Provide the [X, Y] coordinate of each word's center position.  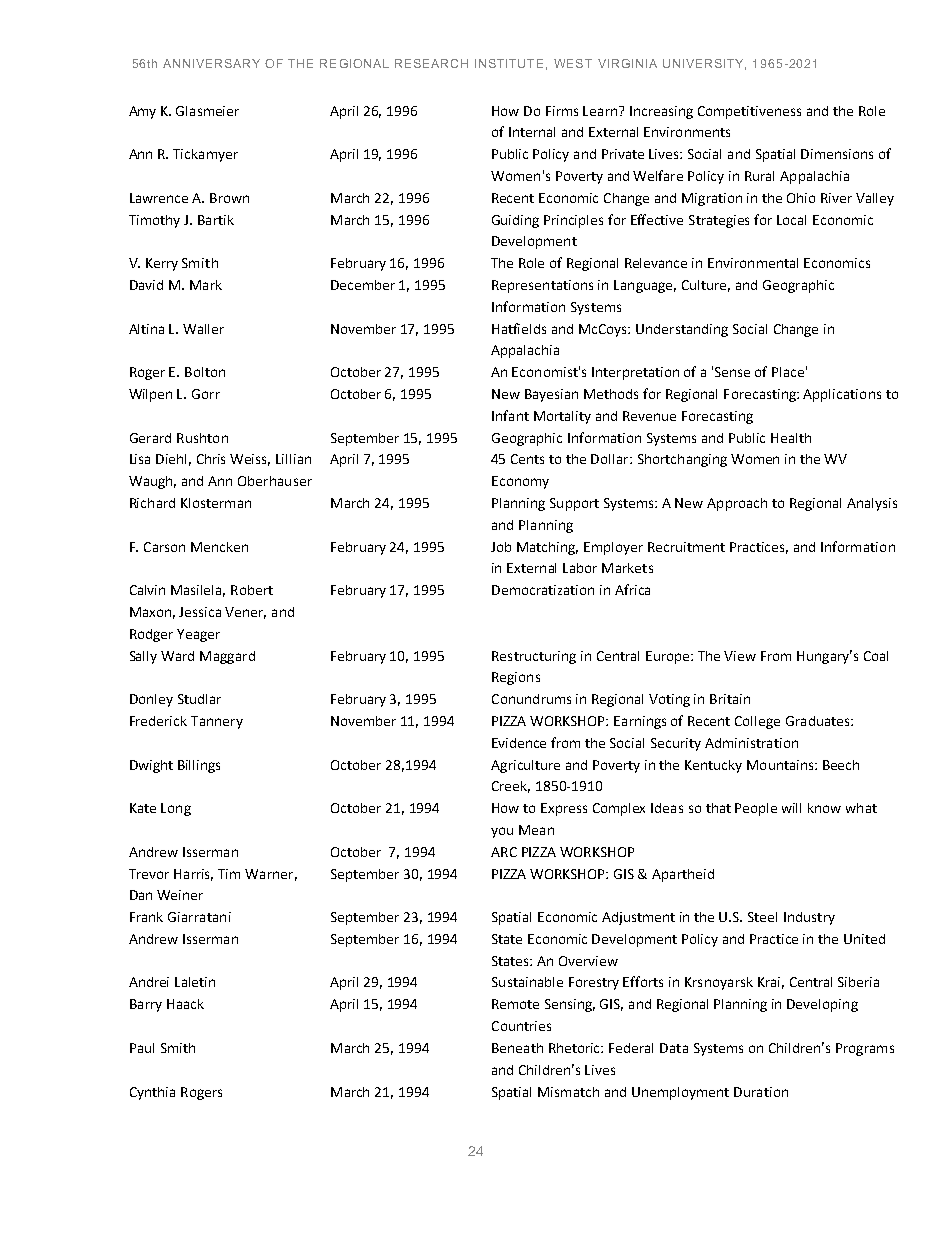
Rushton [202, 438]
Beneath [517, 1048]
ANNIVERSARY [211, 63]
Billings [199, 766]
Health [791, 438]
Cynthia [152, 1093]
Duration [761, 1092]
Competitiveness [749, 112]
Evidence [519, 743]
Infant [510, 415]
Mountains [781, 765]
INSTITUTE [509, 63]
